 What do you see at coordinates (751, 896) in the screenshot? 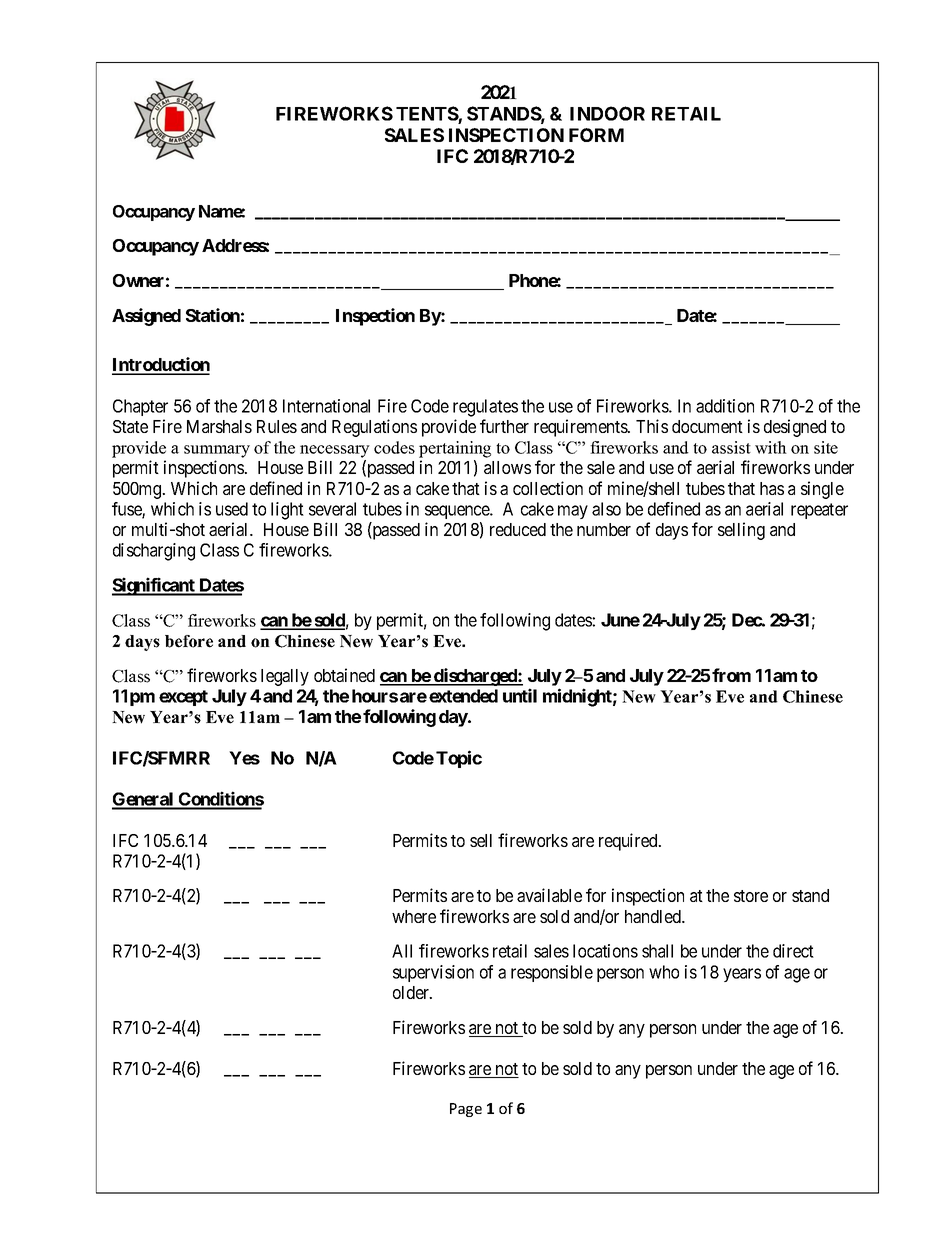
I see `store` at bounding box center [751, 896].
